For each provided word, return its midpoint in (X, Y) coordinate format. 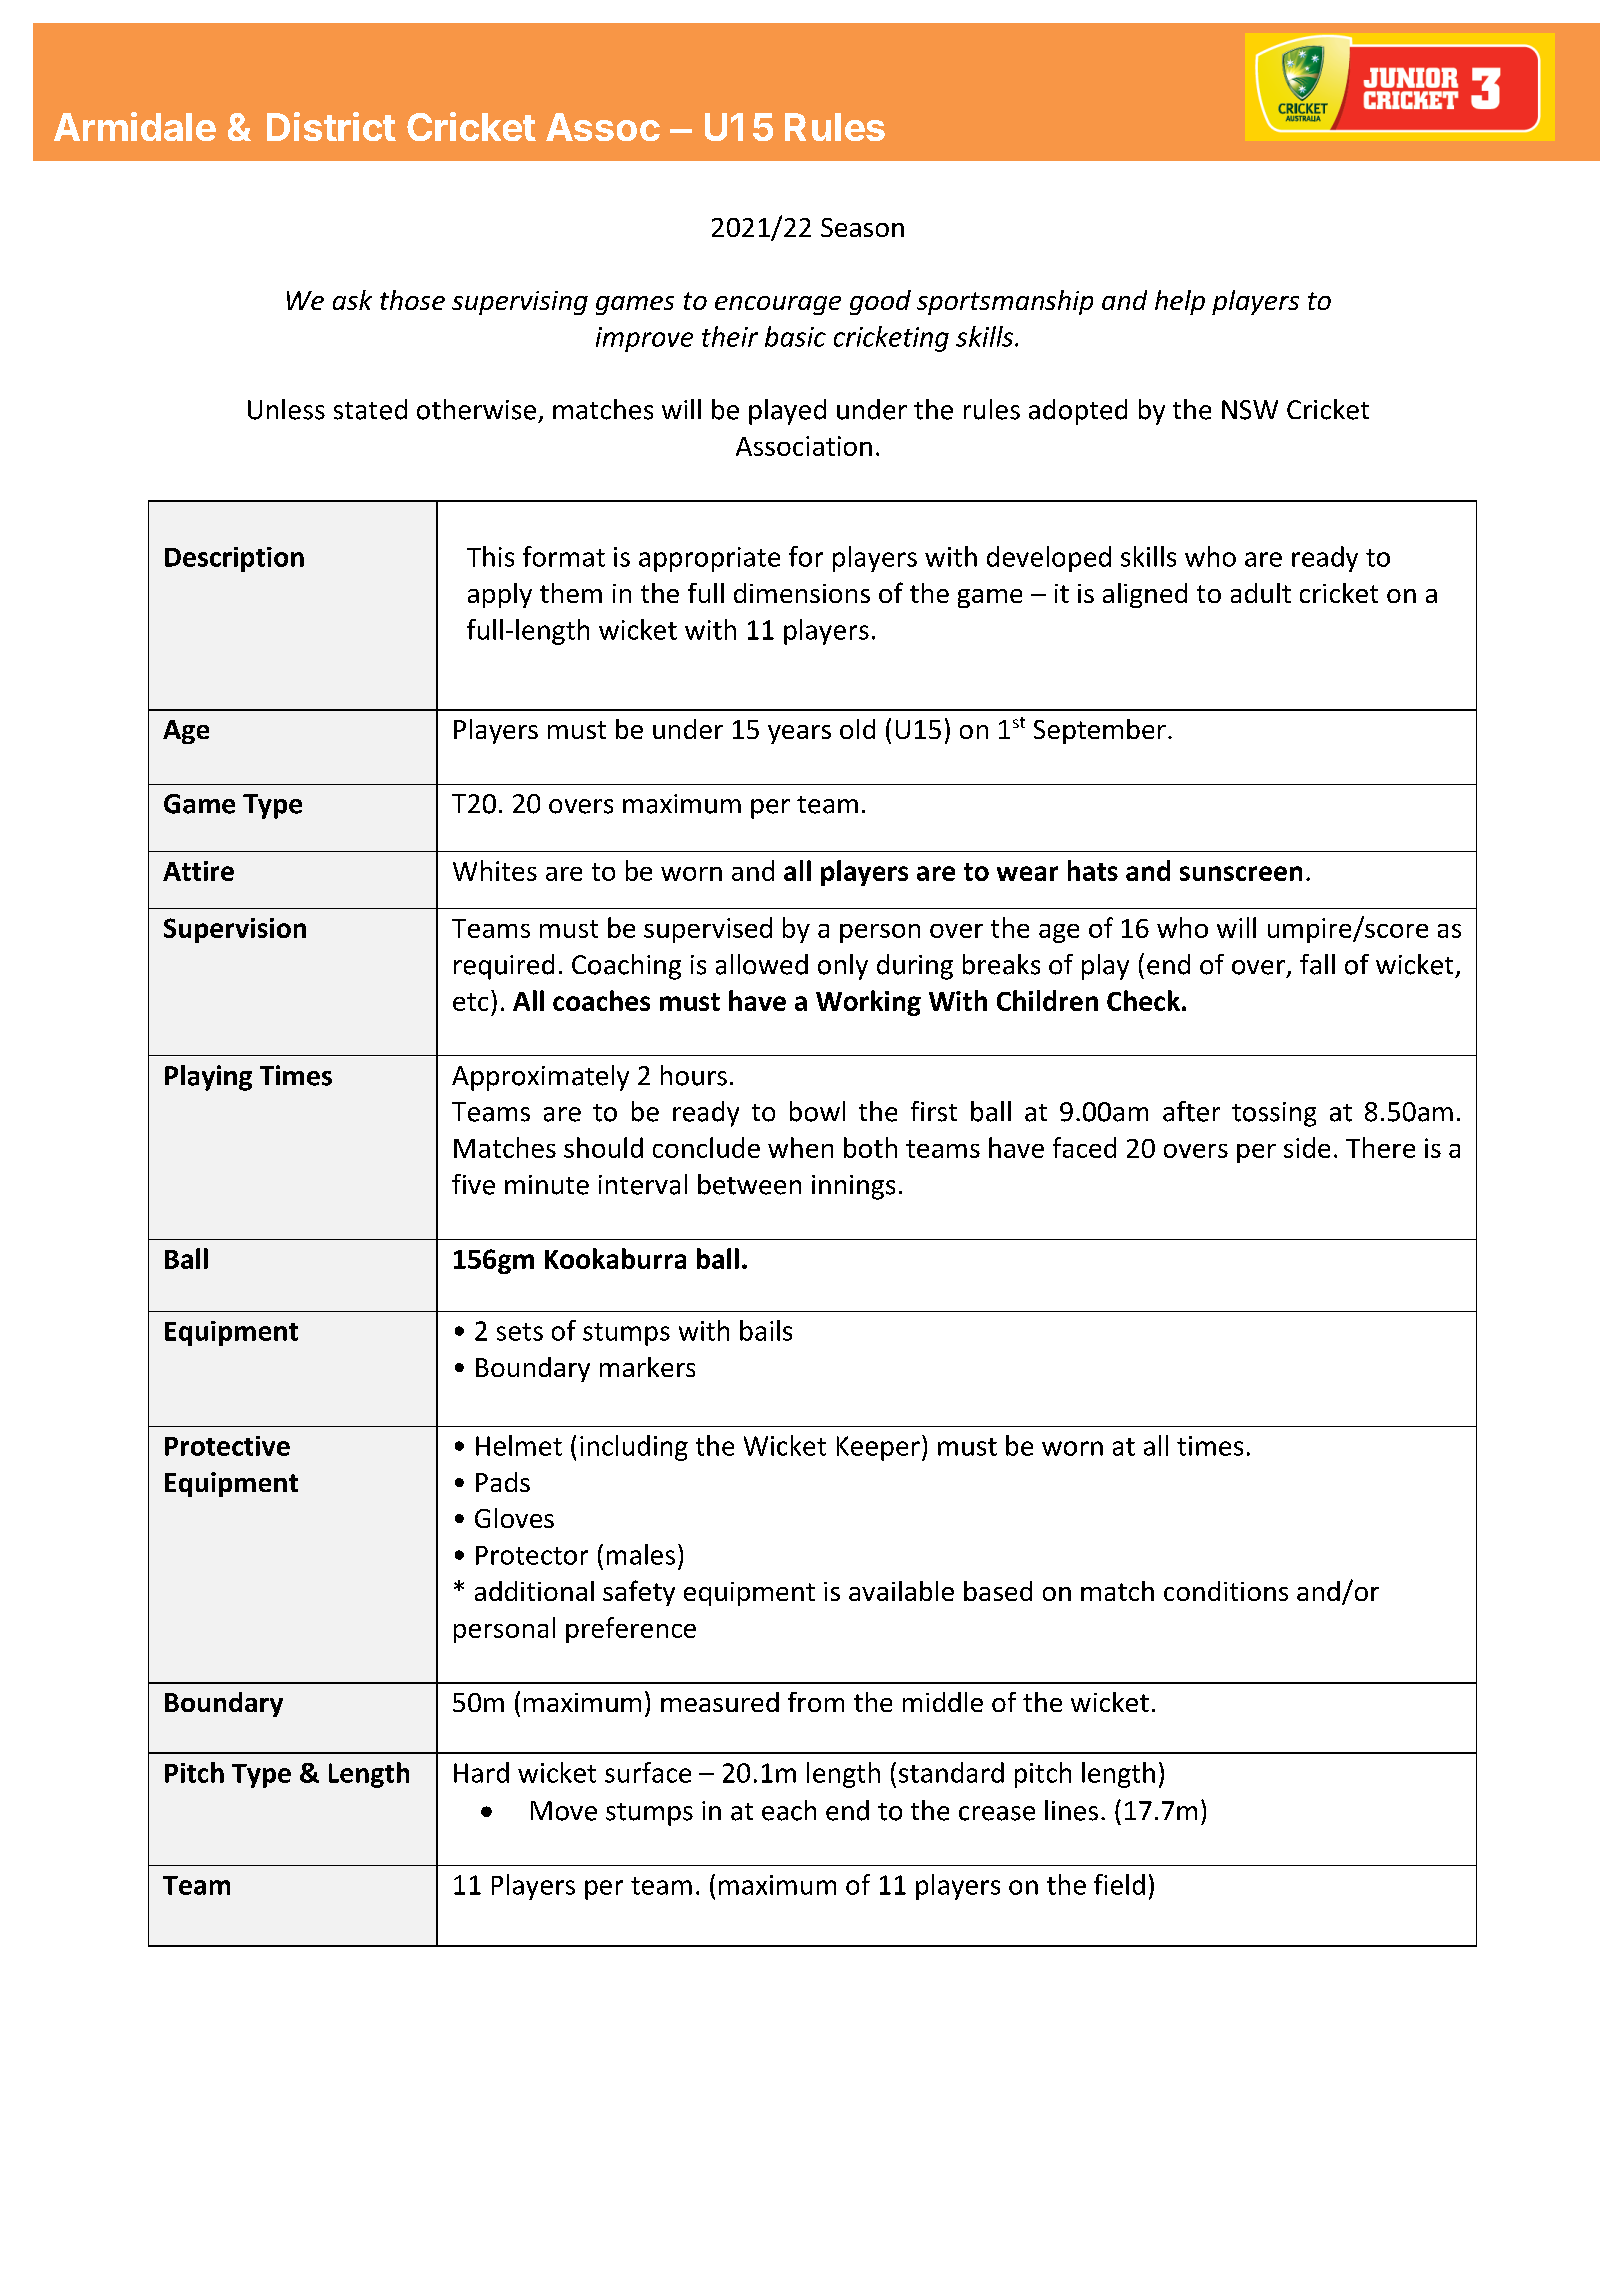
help (1180, 302)
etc (470, 1002)
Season (862, 227)
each (789, 1810)
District (331, 126)
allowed (762, 964)
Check (1143, 1000)
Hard (481, 1772)
